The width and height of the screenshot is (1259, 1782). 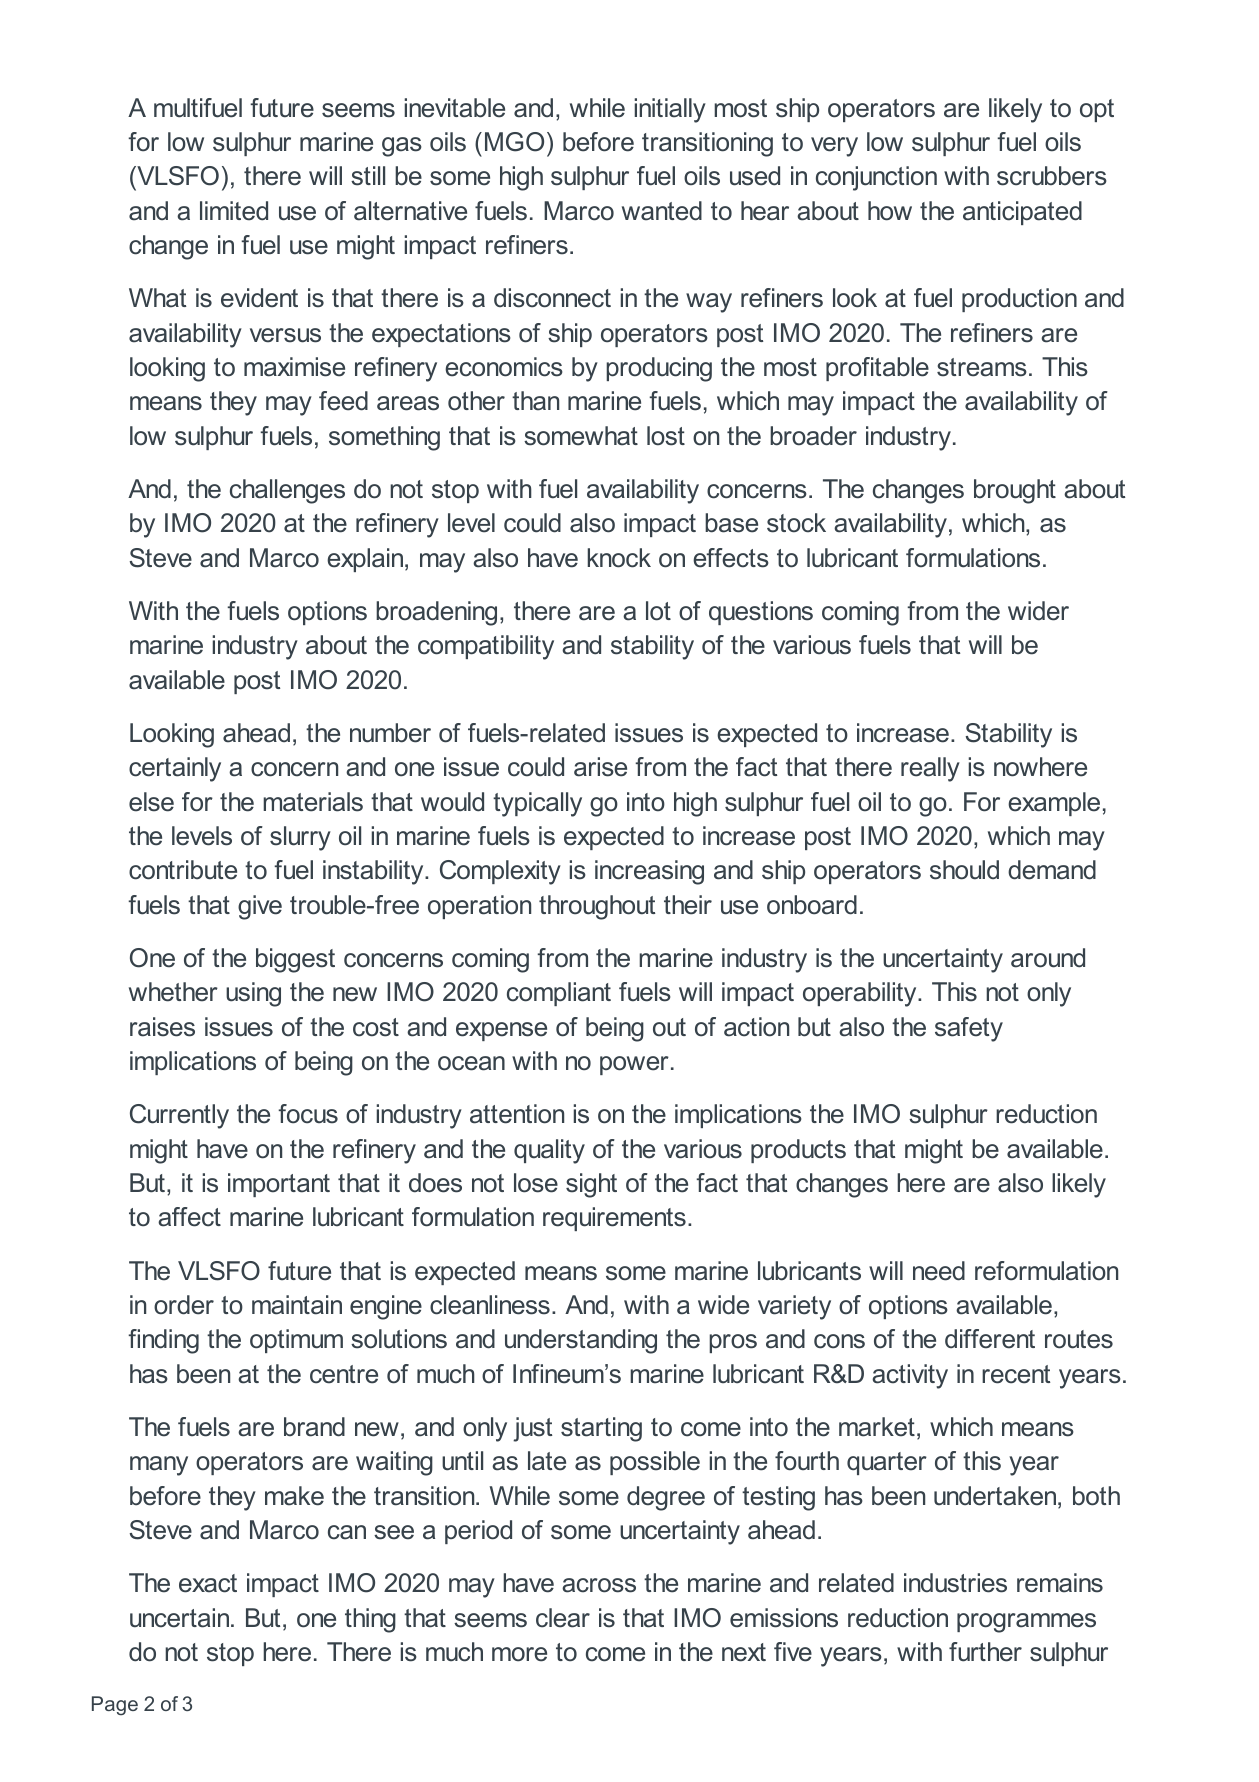 What do you see at coordinates (208, 1583) in the screenshot?
I see `exact` at bounding box center [208, 1583].
